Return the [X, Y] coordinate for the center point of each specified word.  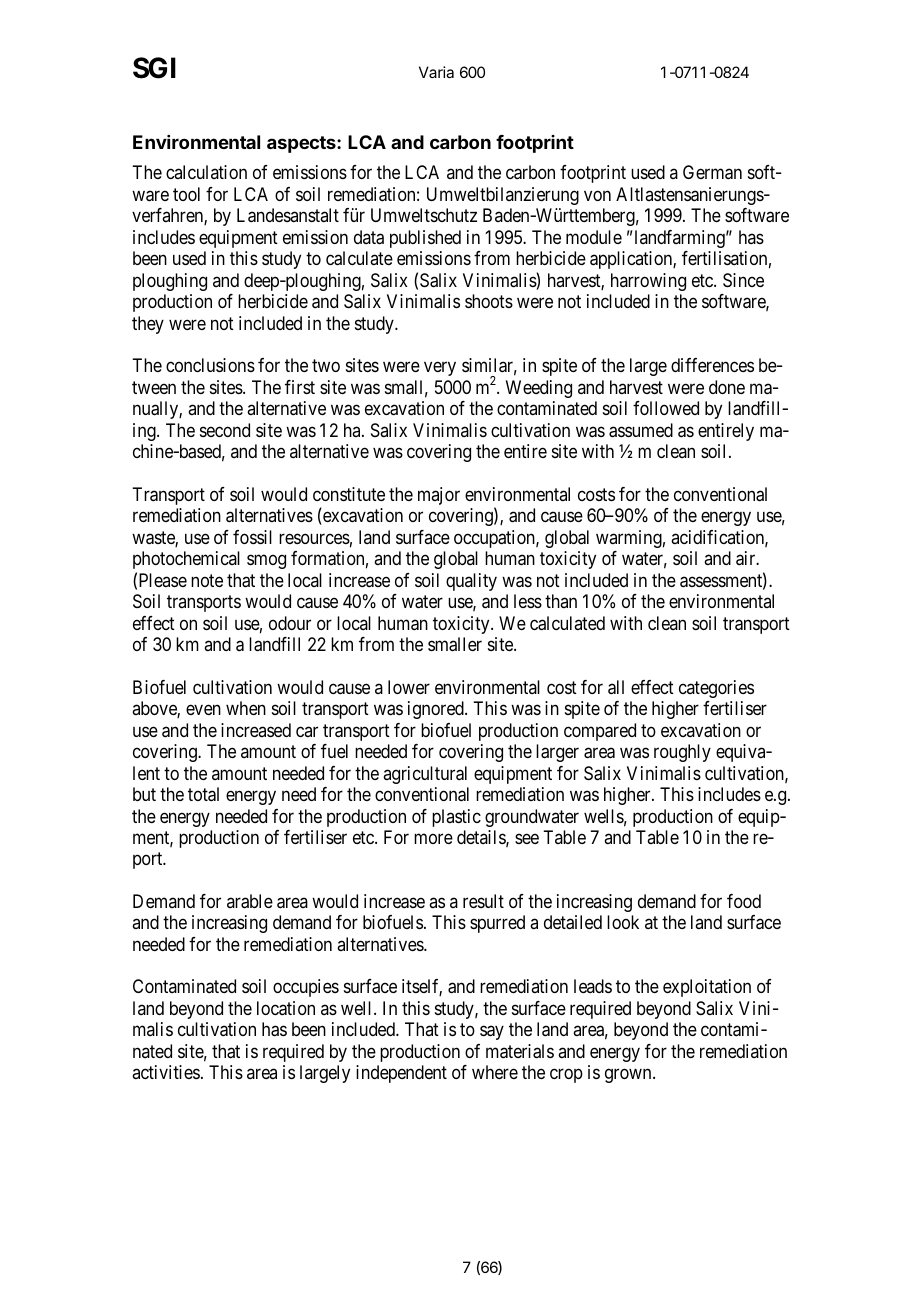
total [203, 794]
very [440, 369]
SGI [154, 68]
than [561, 601]
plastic [456, 818]
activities [166, 1072]
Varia [436, 72]
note [207, 580]
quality [471, 582]
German [712, 172]
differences [712, 365]
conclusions [210, 365]
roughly [682, 753]
